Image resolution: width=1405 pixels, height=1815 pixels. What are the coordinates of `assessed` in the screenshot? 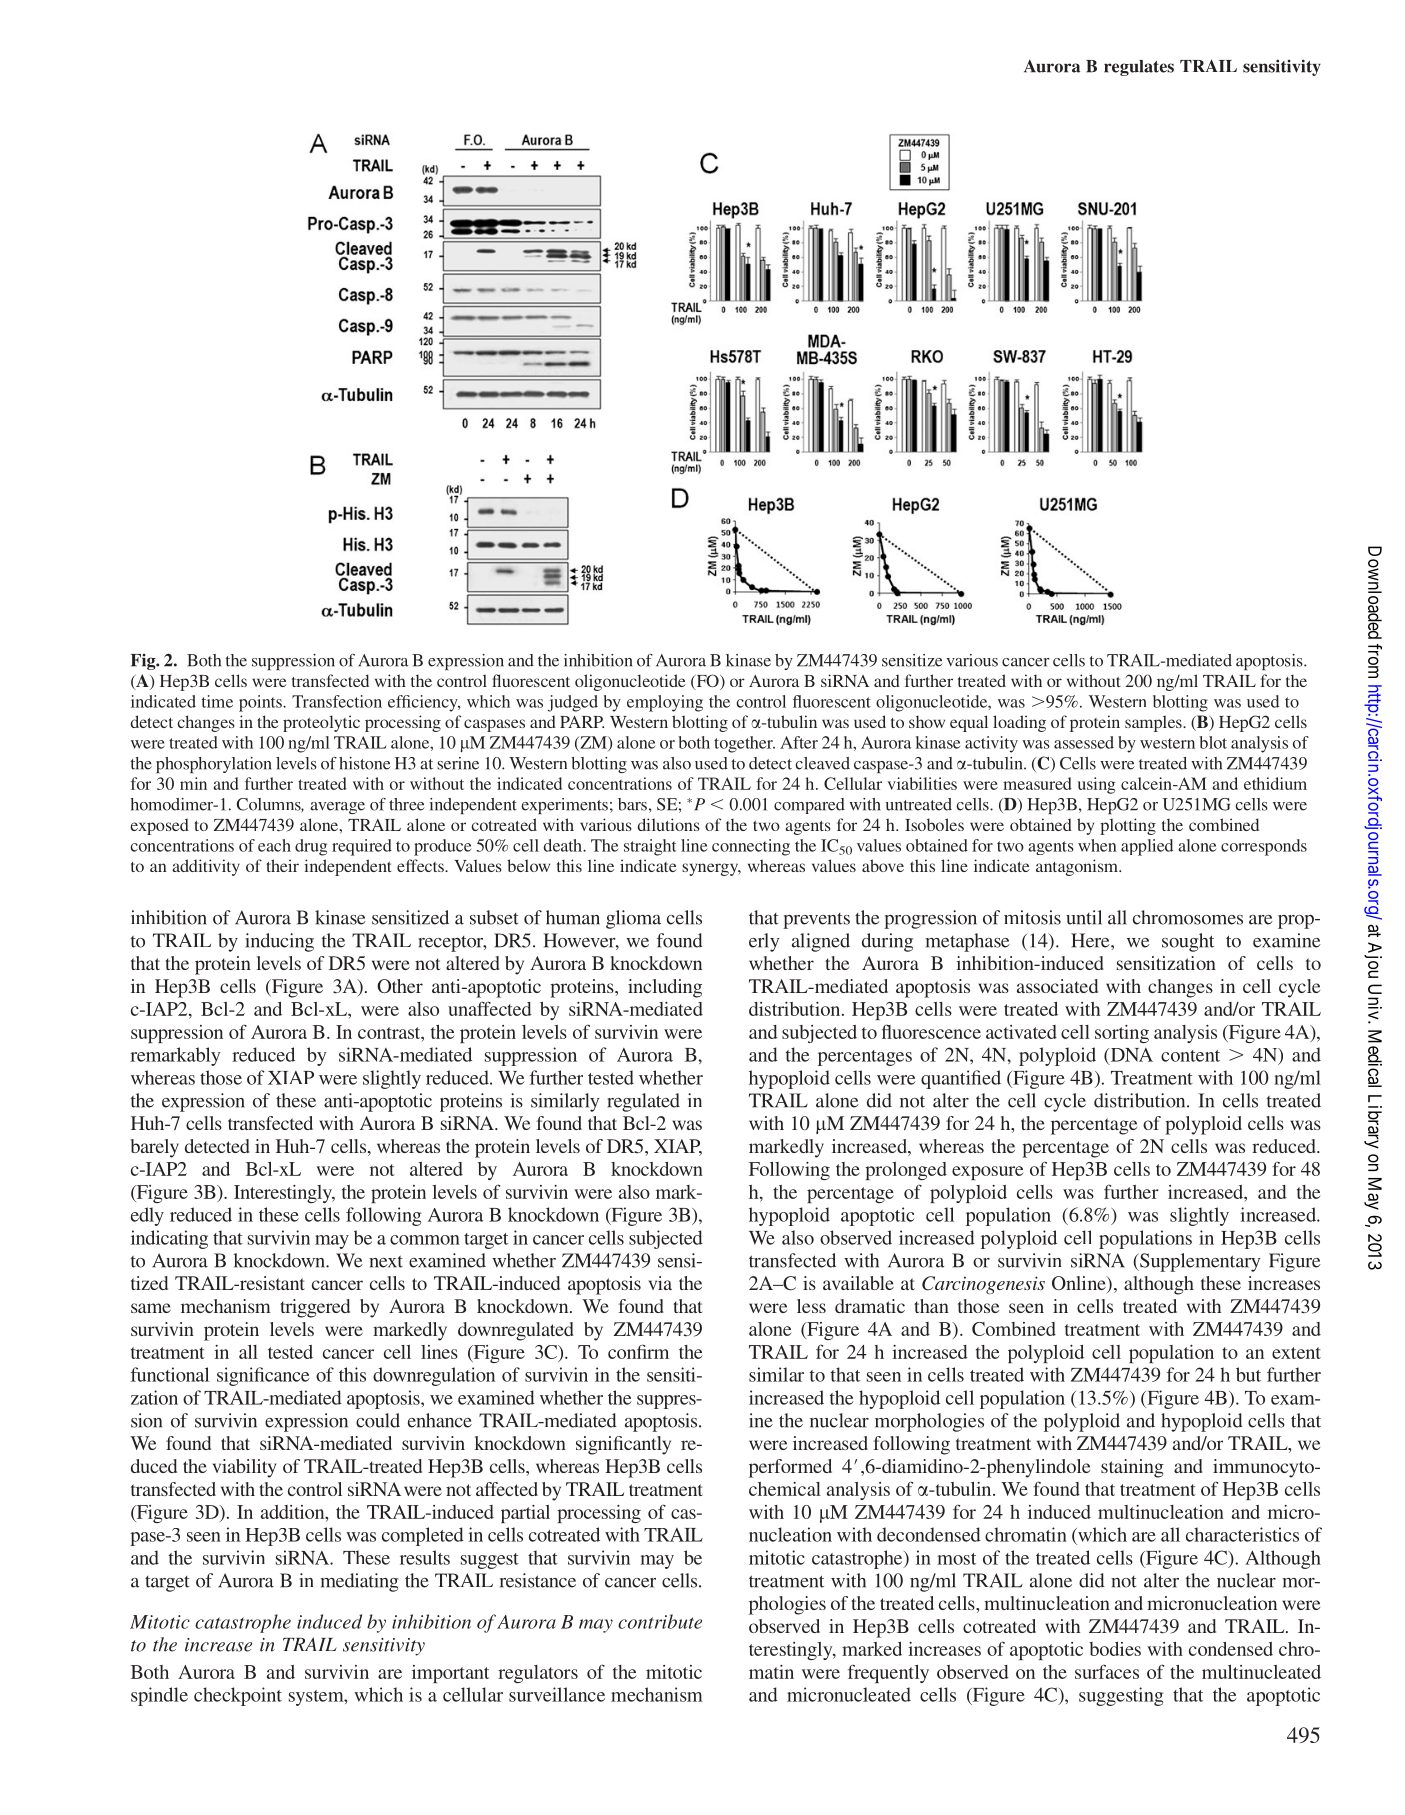 It's located at (1084, 742).
